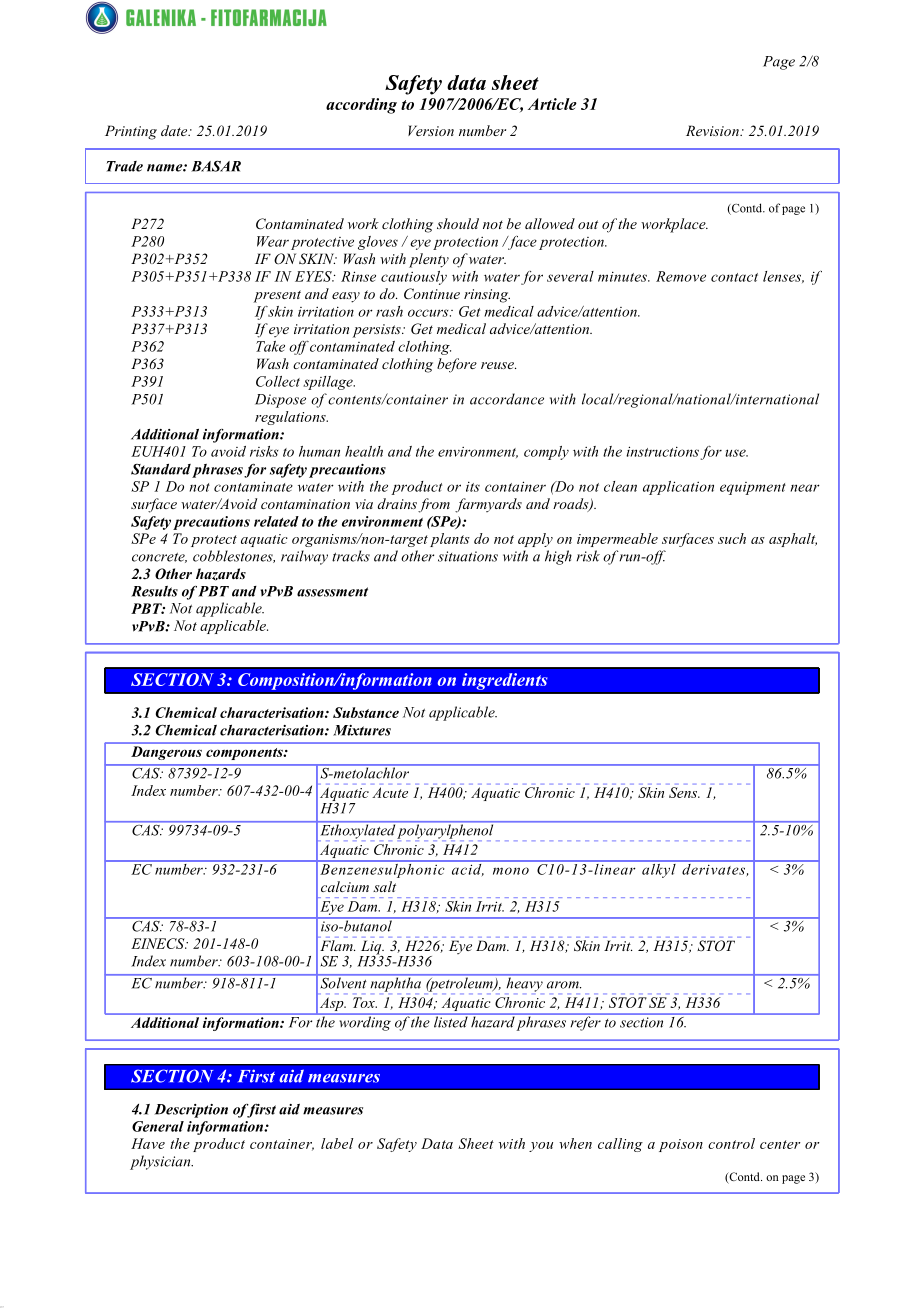 The width and height of the screenshot is (924, 1308). I want to click on Results, so click(154, 591).
